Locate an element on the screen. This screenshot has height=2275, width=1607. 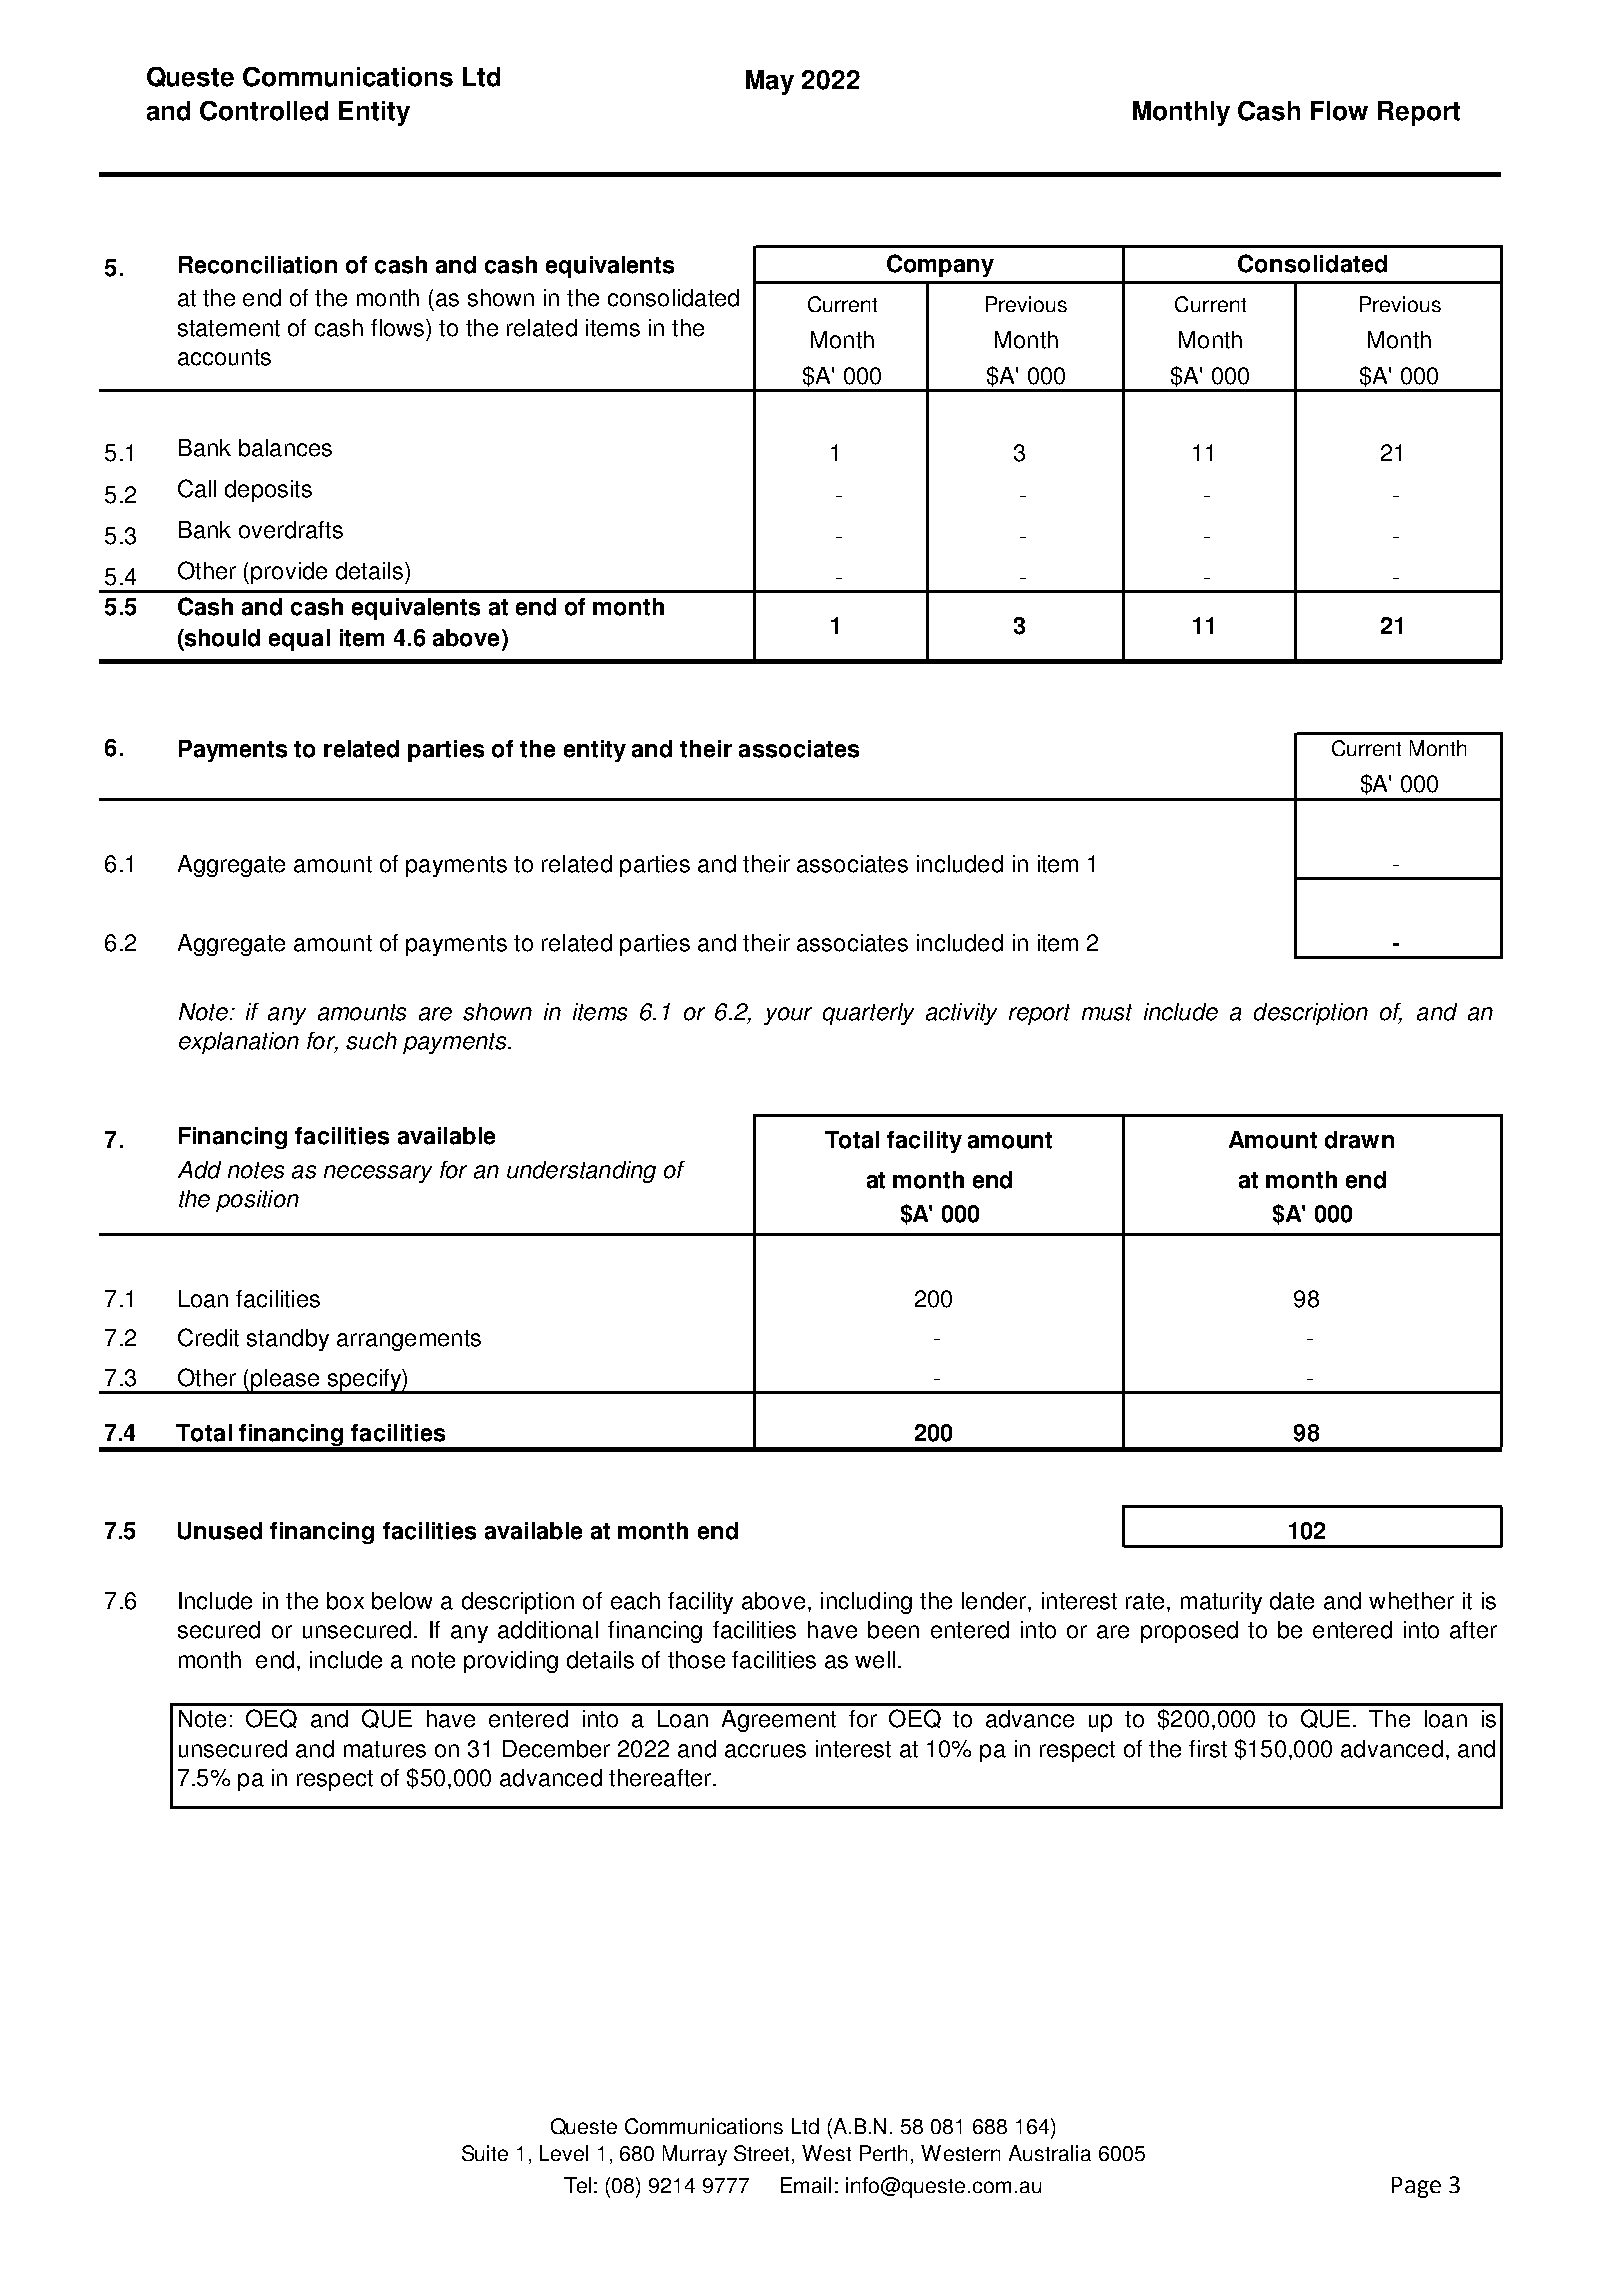
must is located at coordinates (1107, 1012).
